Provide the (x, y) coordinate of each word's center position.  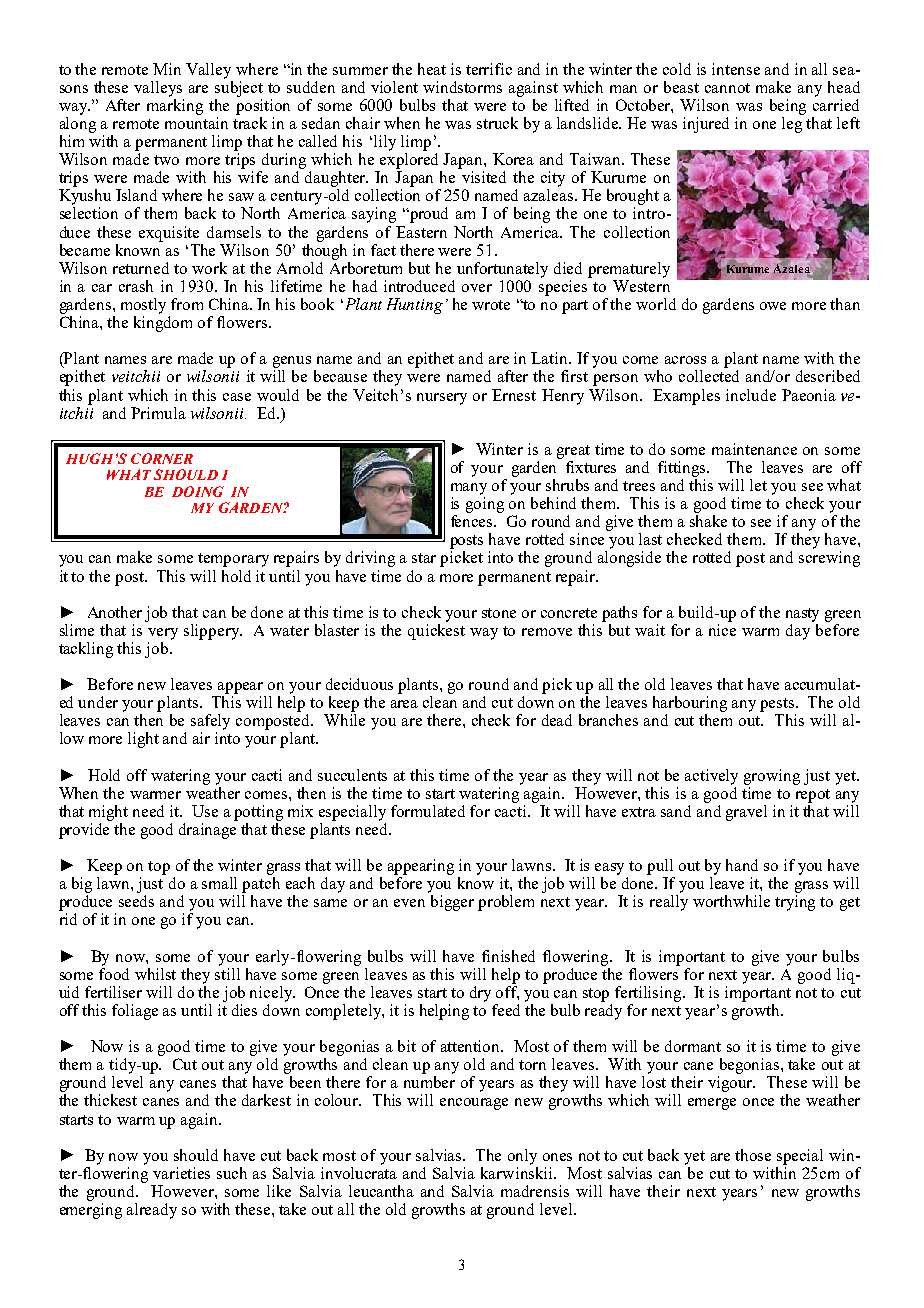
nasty (802, 615)
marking (175, 105)
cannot (727, 88)
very (163, 634)
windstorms (462, 87)
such (232, 1173)
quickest (436, 630)
